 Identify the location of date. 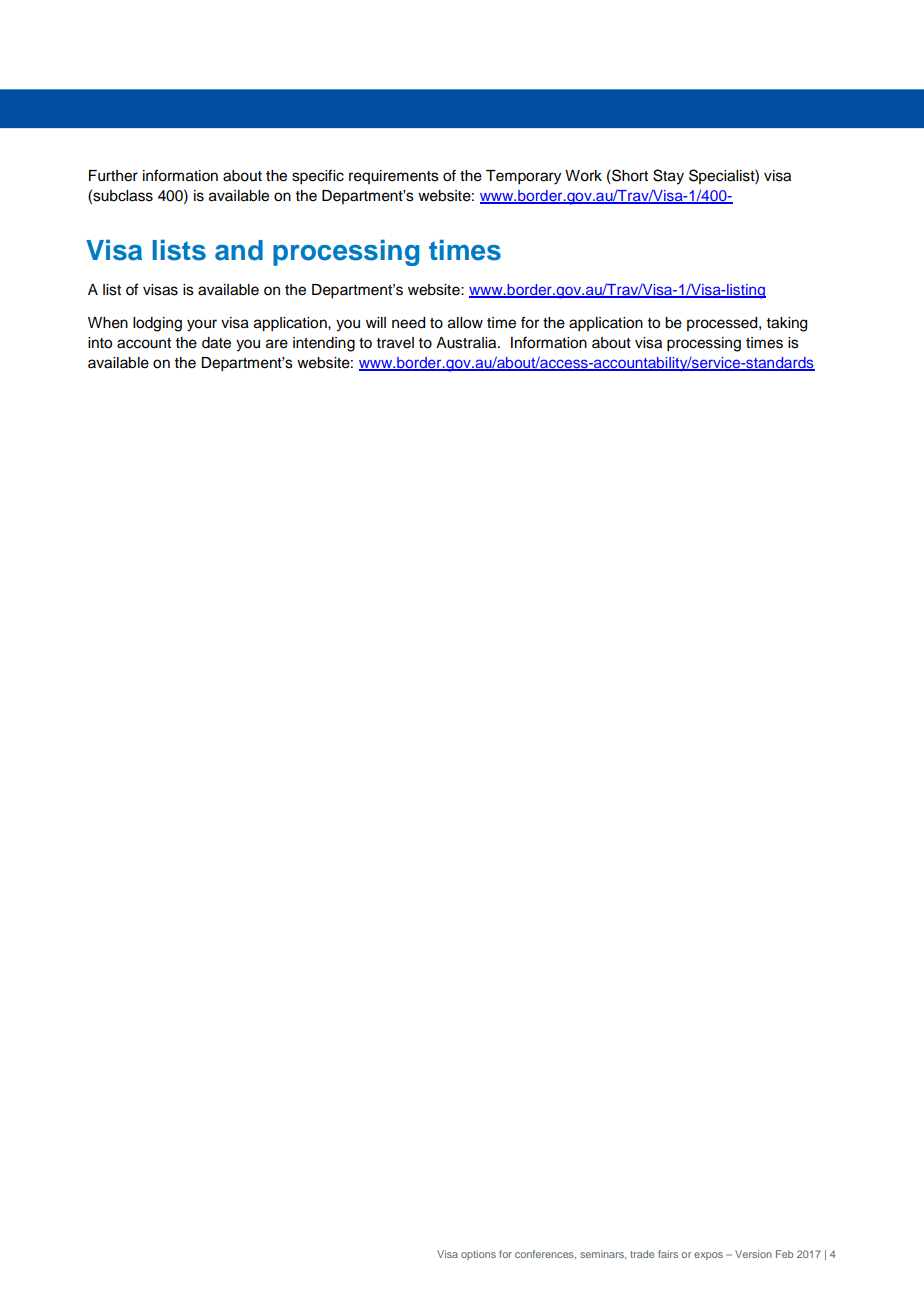
(216, 343).
